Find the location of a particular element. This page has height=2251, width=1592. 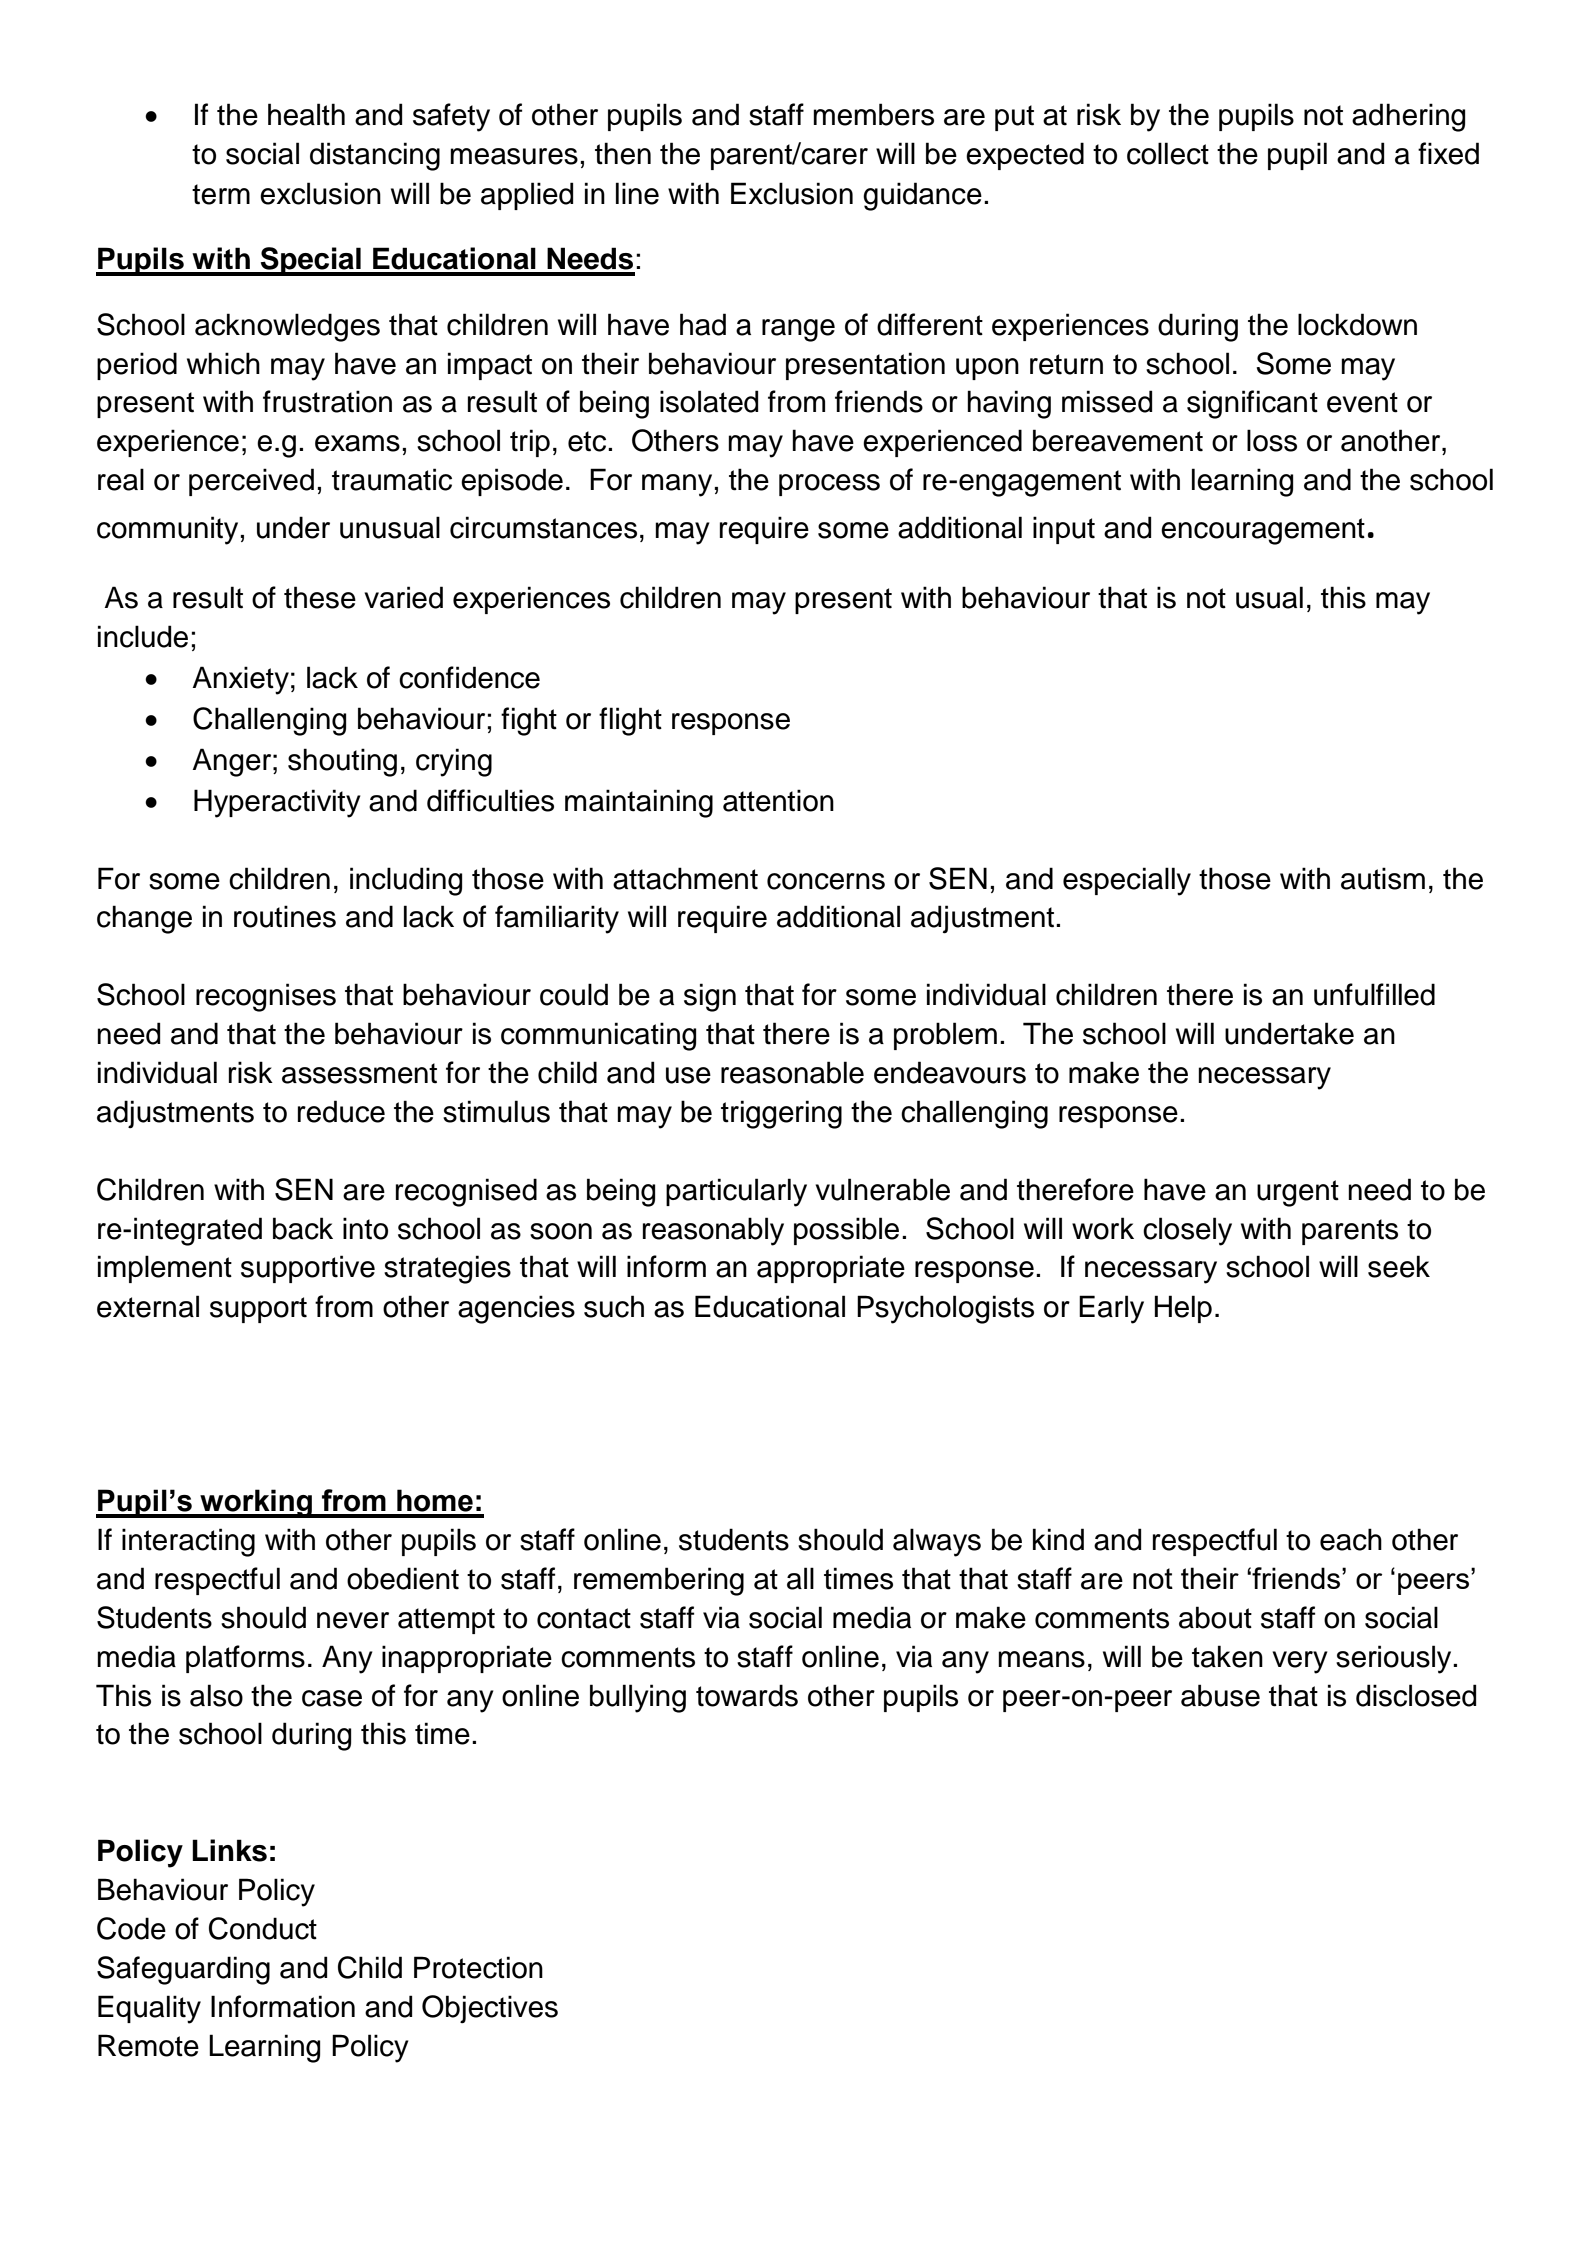

interacting is located at coordinates (188, 1542).
